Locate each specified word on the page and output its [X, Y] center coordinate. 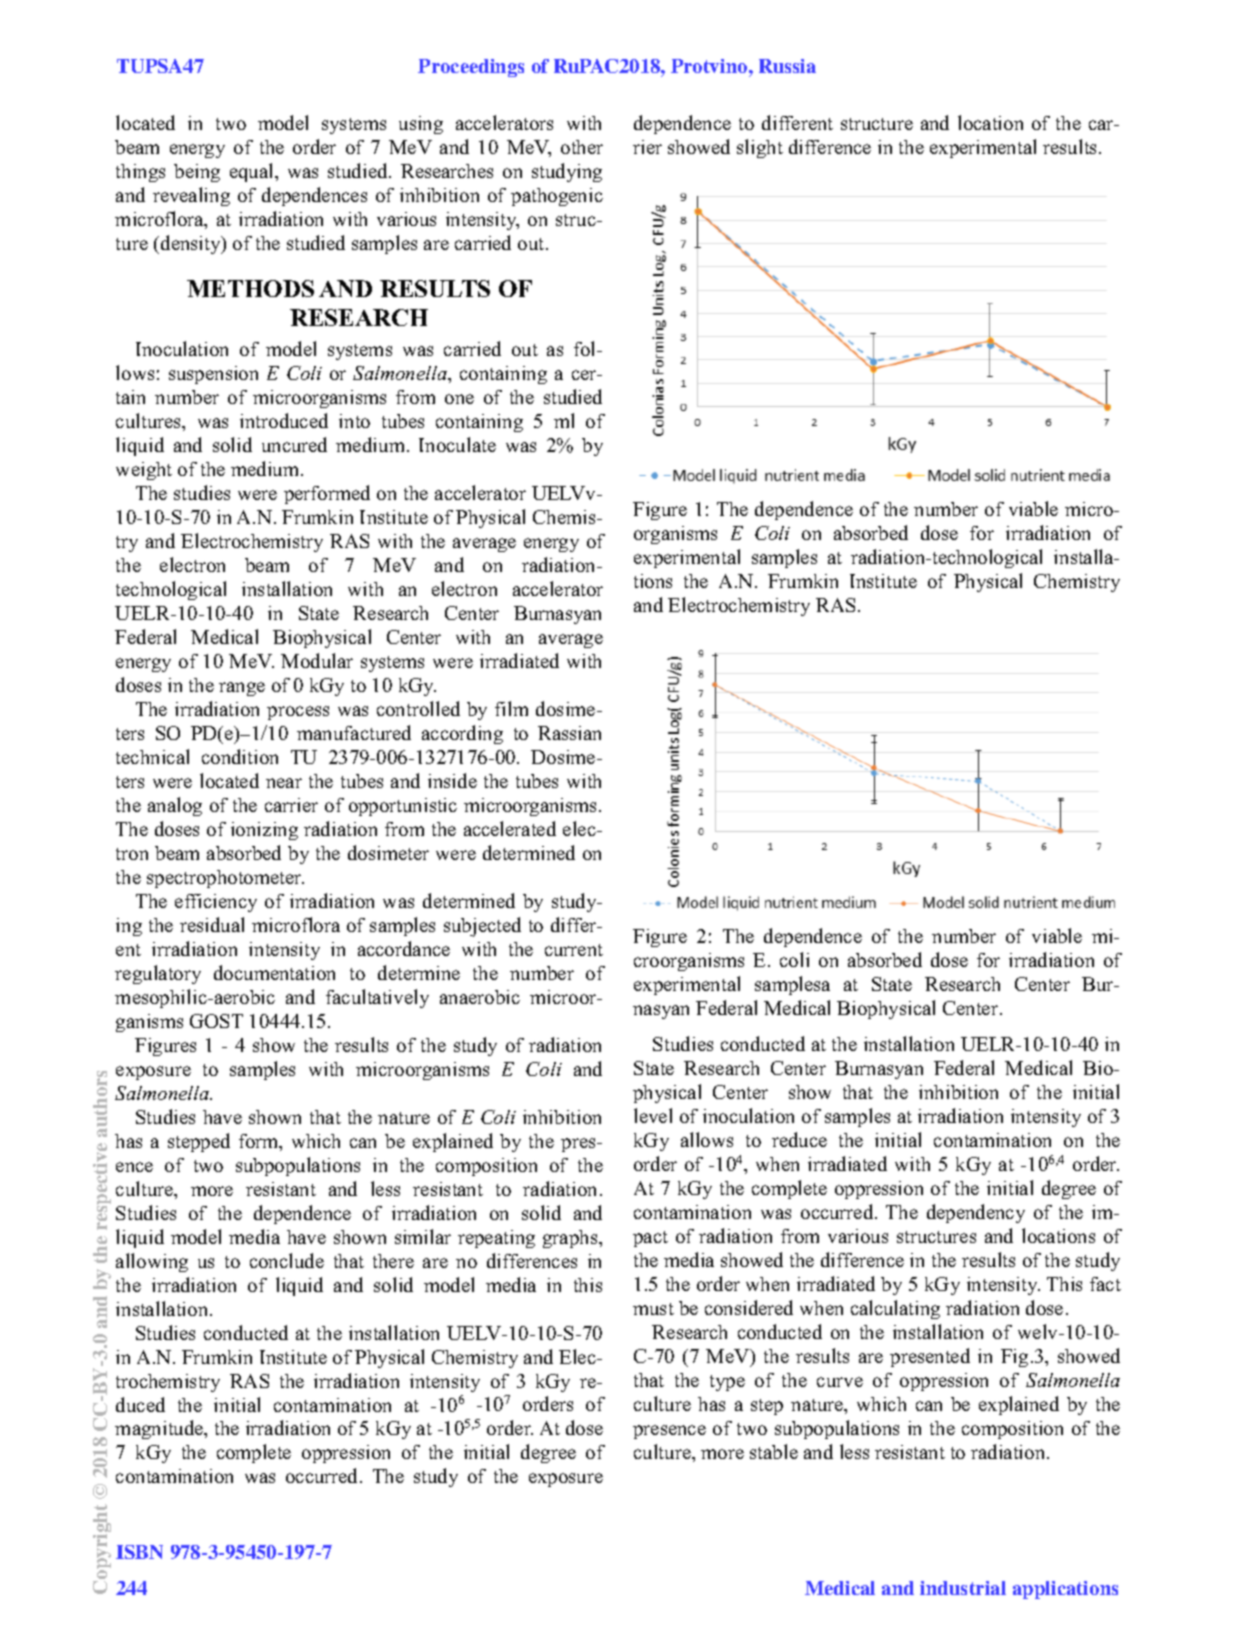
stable [774, 1451]
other [582, 147]
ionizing [264, 831]
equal [253, 172]
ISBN [139, 1552]
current [574, 950]
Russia [787, 66]
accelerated [510, 828]
